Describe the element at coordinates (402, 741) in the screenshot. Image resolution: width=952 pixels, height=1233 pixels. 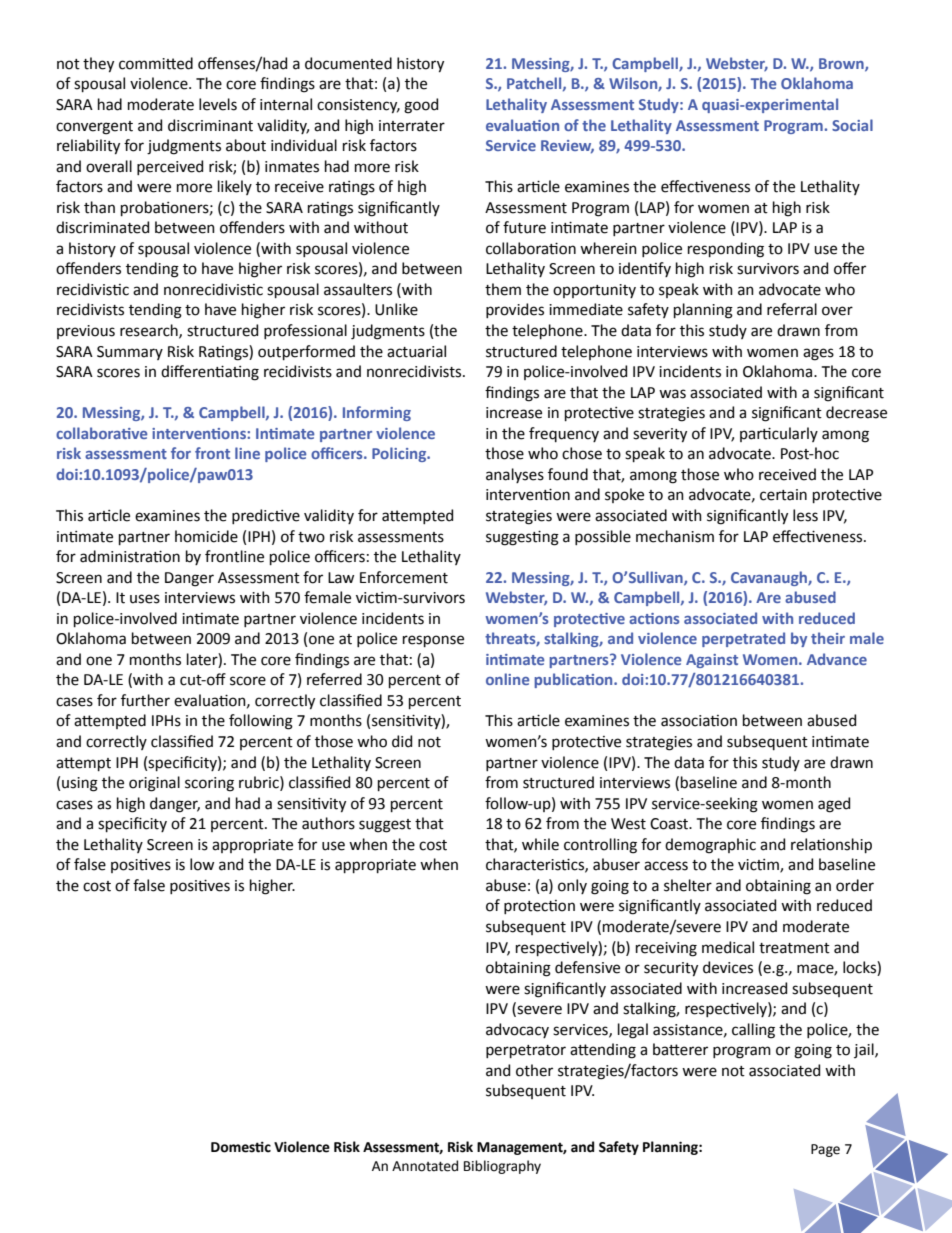
I see `did` at that location.
